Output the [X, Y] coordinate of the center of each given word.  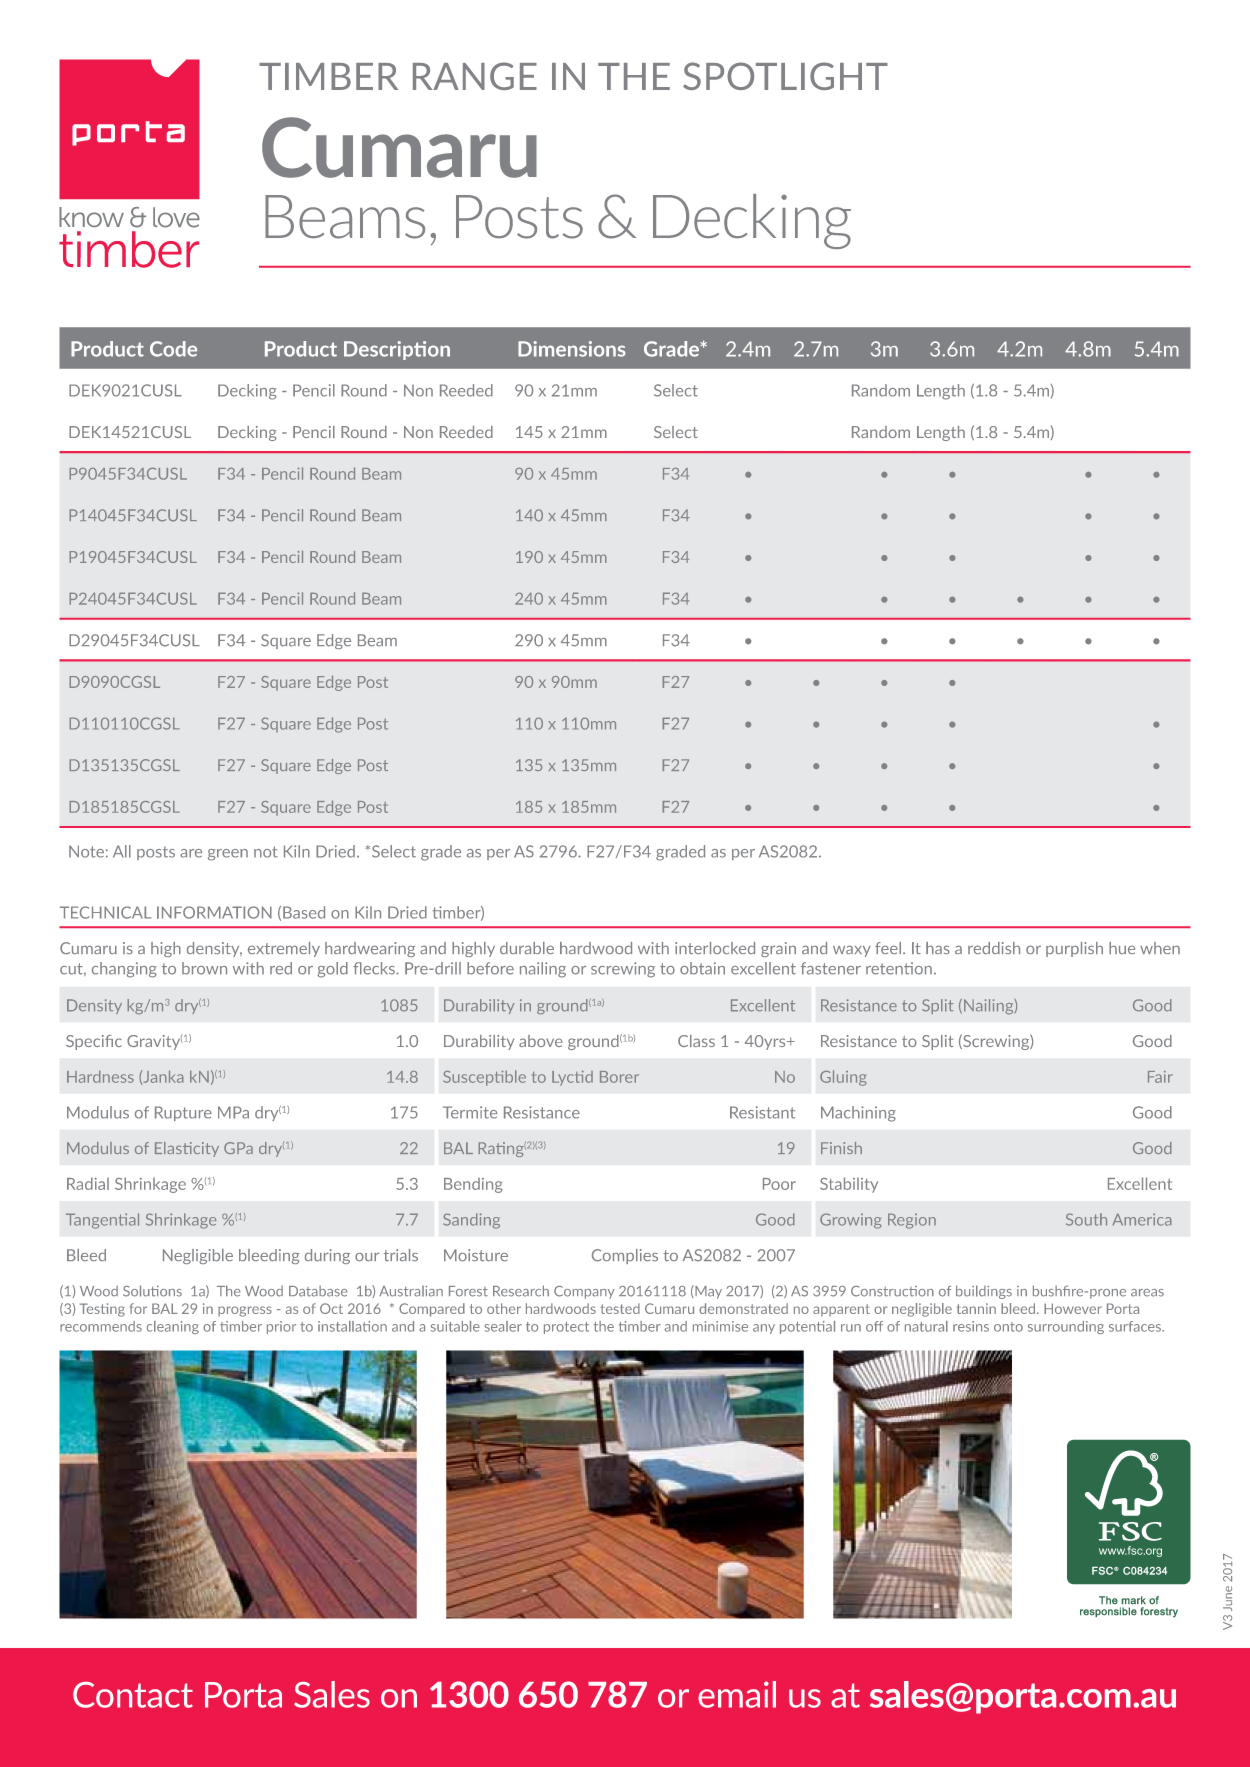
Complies [625, 1256]
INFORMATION [214, 912]
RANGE [475, 76]
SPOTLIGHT [785, 76]
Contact [133, 1695]
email [737, 1694]
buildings [984, 1292]
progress [245, 1311]
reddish [994, 948]
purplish [1074, 949]
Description [397, 350]
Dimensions [572, 349]
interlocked [715, 948]
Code [173, 349]
